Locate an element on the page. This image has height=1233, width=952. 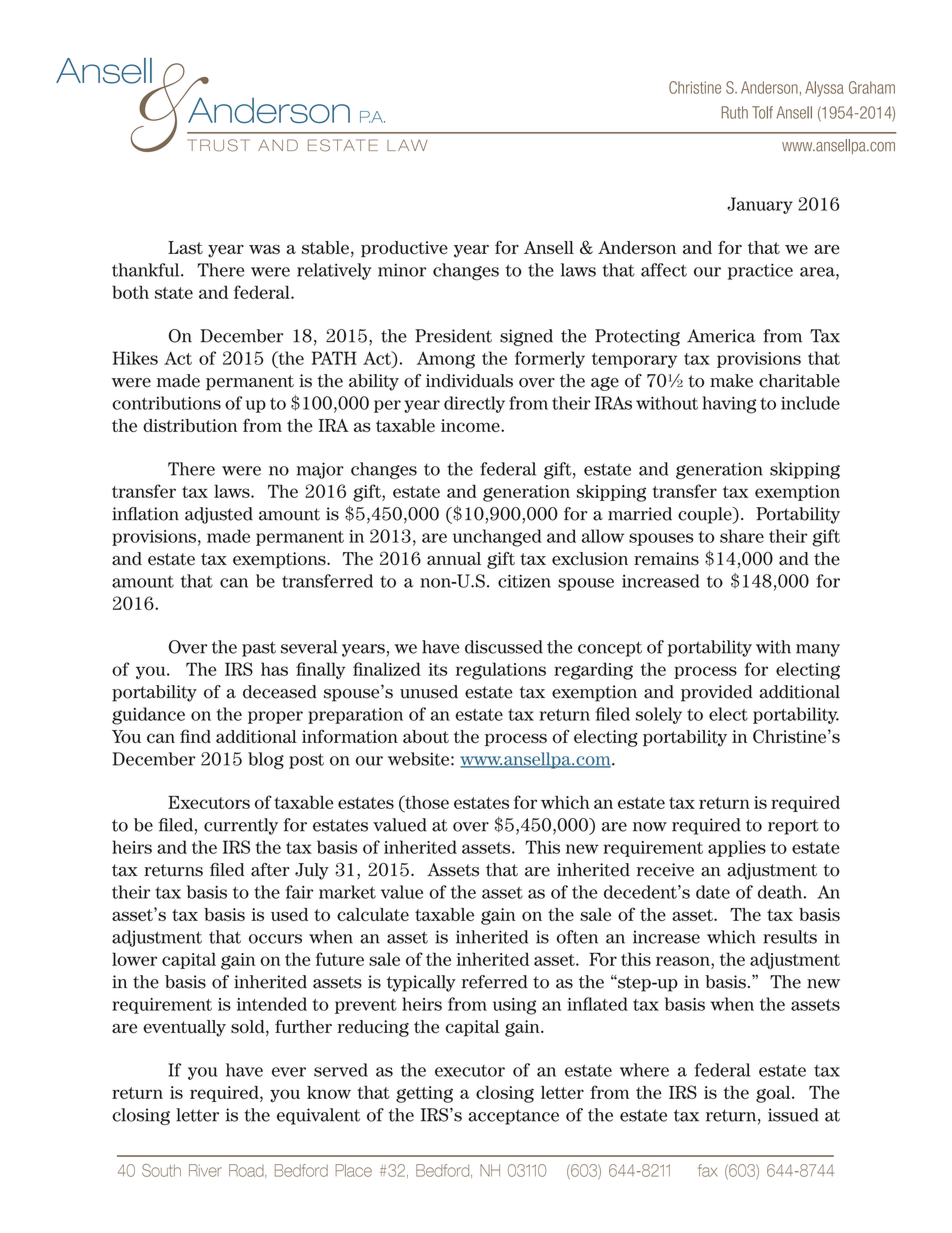
Ruth is located at coordinates (735, 112).
